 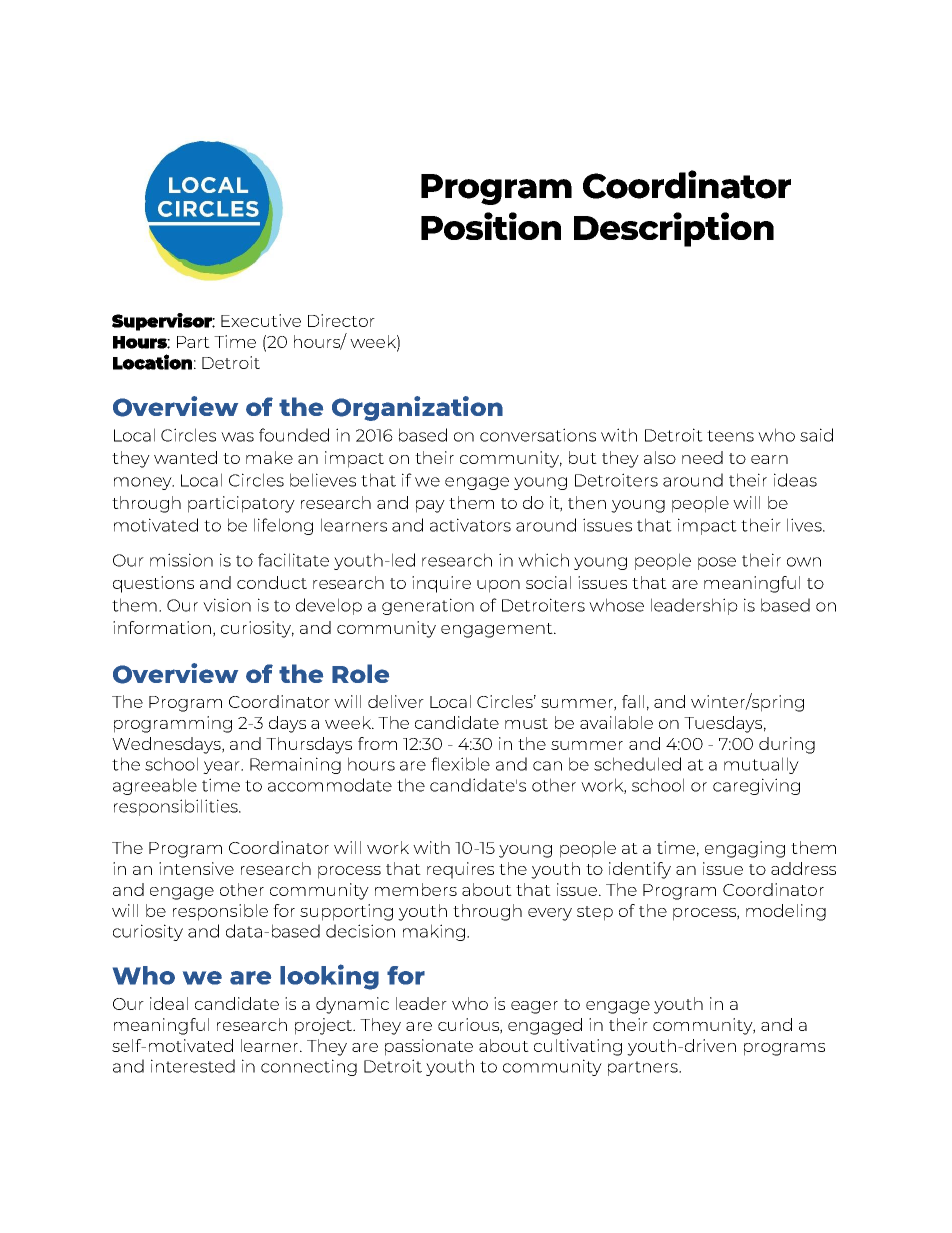 What do you see at coordinates (491, 226) in the page?
I see `Position` at bounding box center [491, 226].
